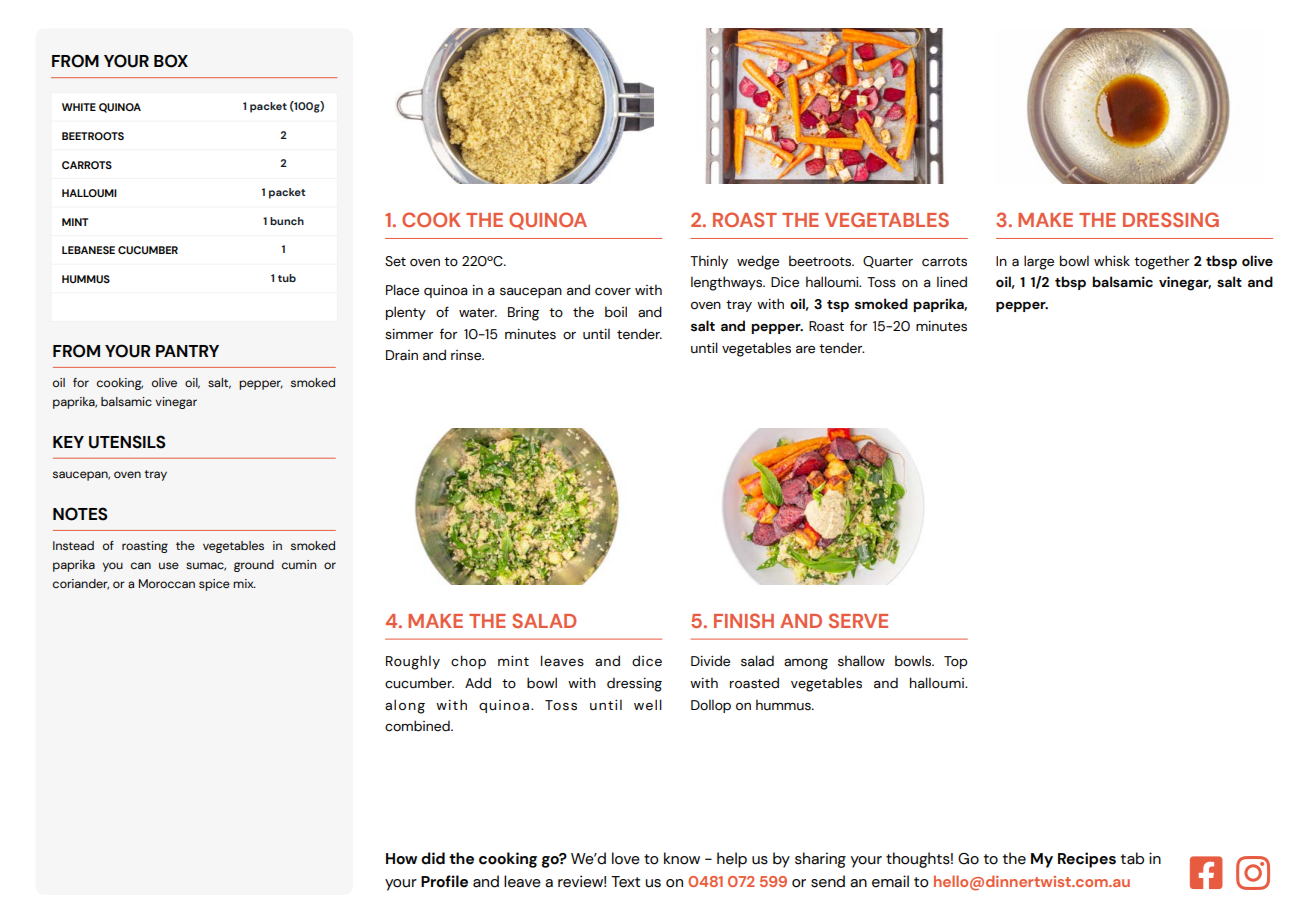  I want to click on How, so click(401, 859).
